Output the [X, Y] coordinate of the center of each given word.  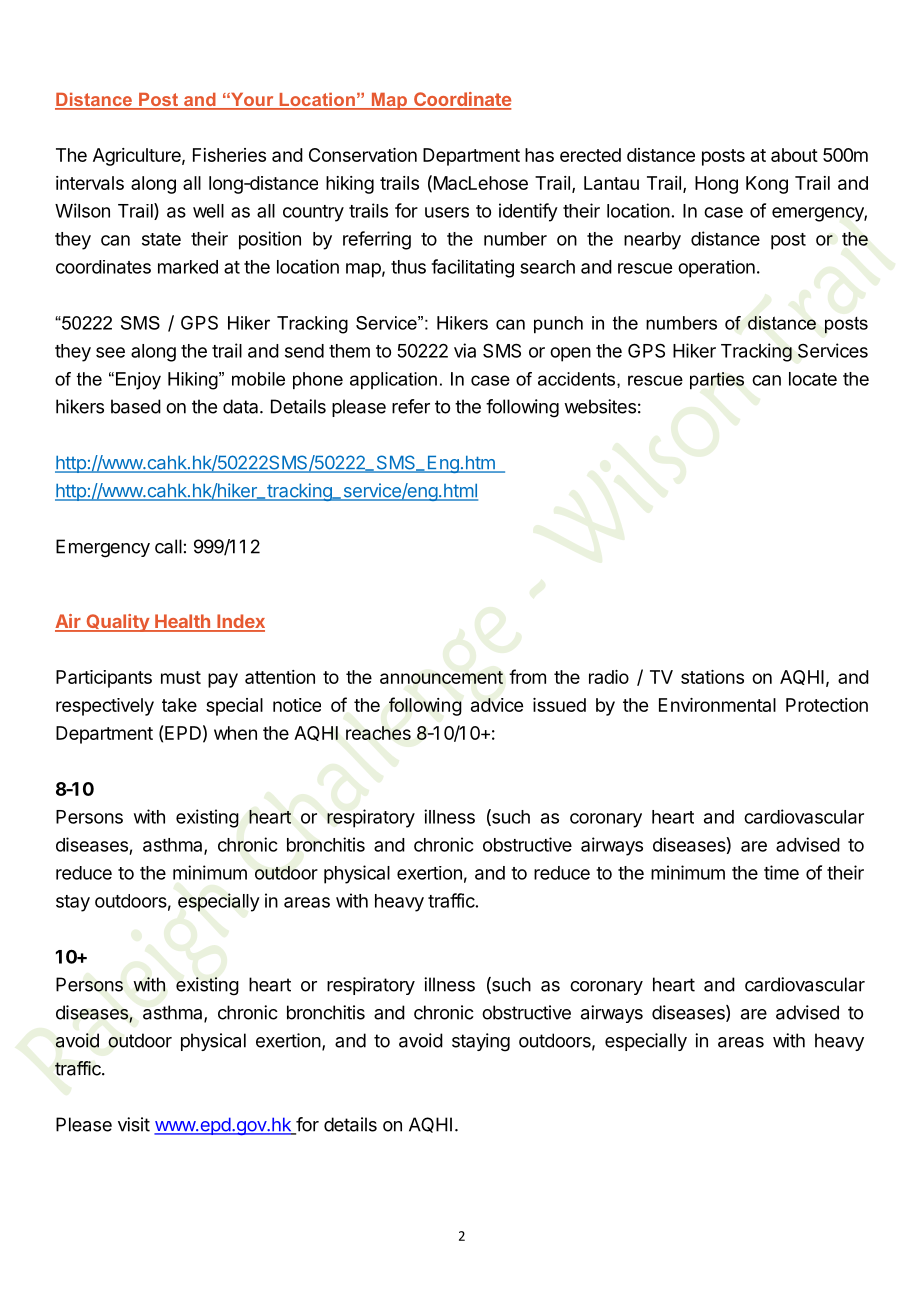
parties [717, 381]
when [235, 733]
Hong [716, 185]
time [781, 872]
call [168, 546]
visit [134, 1124]
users [447, 212]
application [393, 381]
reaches [378, 733]
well [208, 211]
